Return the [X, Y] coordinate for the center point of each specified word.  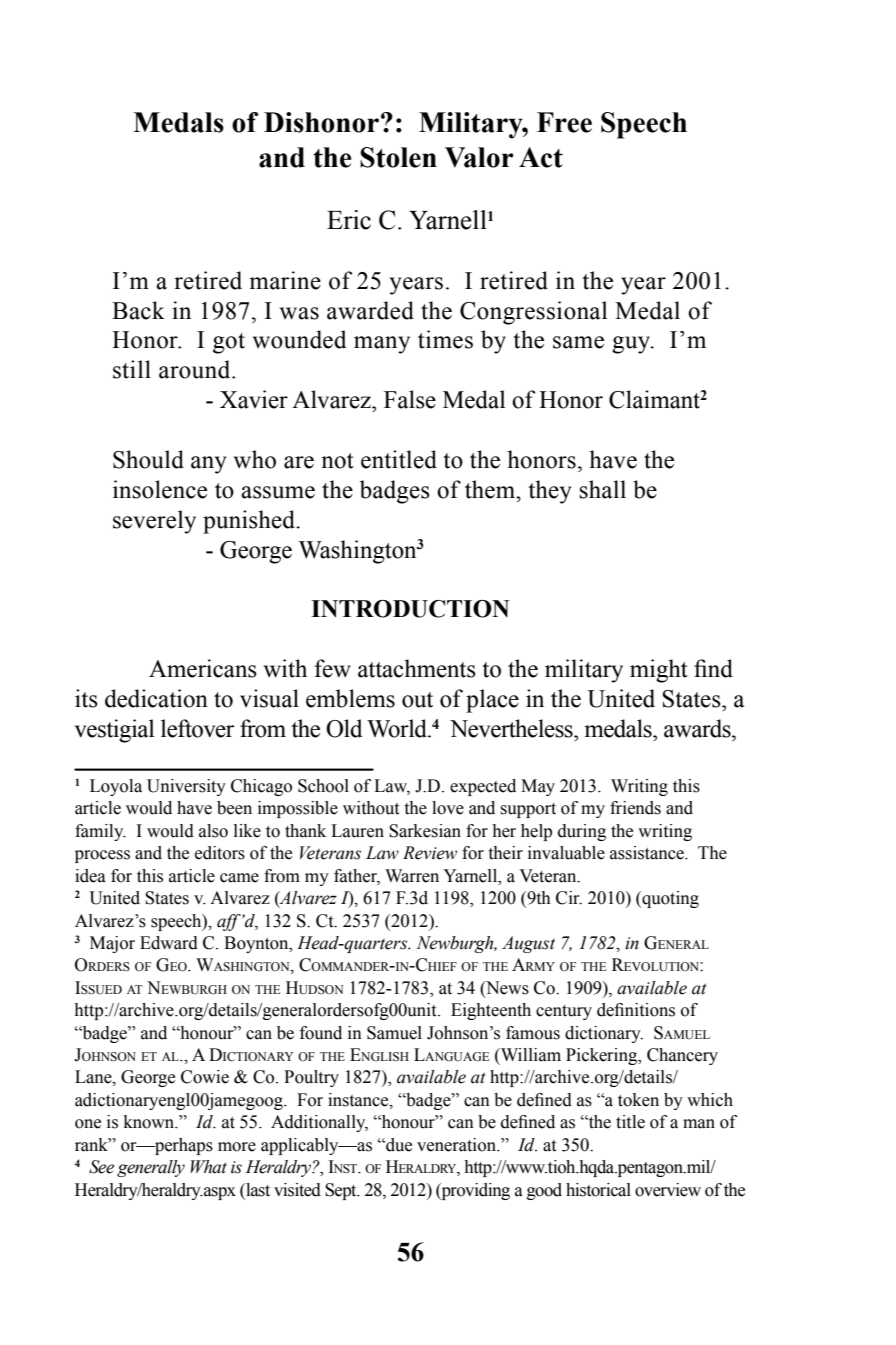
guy [632, 345]
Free [564, 122]
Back [138, 310]
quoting [669, 899]
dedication [156, 698]
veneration [458, 1145]
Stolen [398, 157]
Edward [169, 943]
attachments [417, 668]
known [150, 1122]
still [132, 369]
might [659, 671]
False [410, 399]
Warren [412, 876]
